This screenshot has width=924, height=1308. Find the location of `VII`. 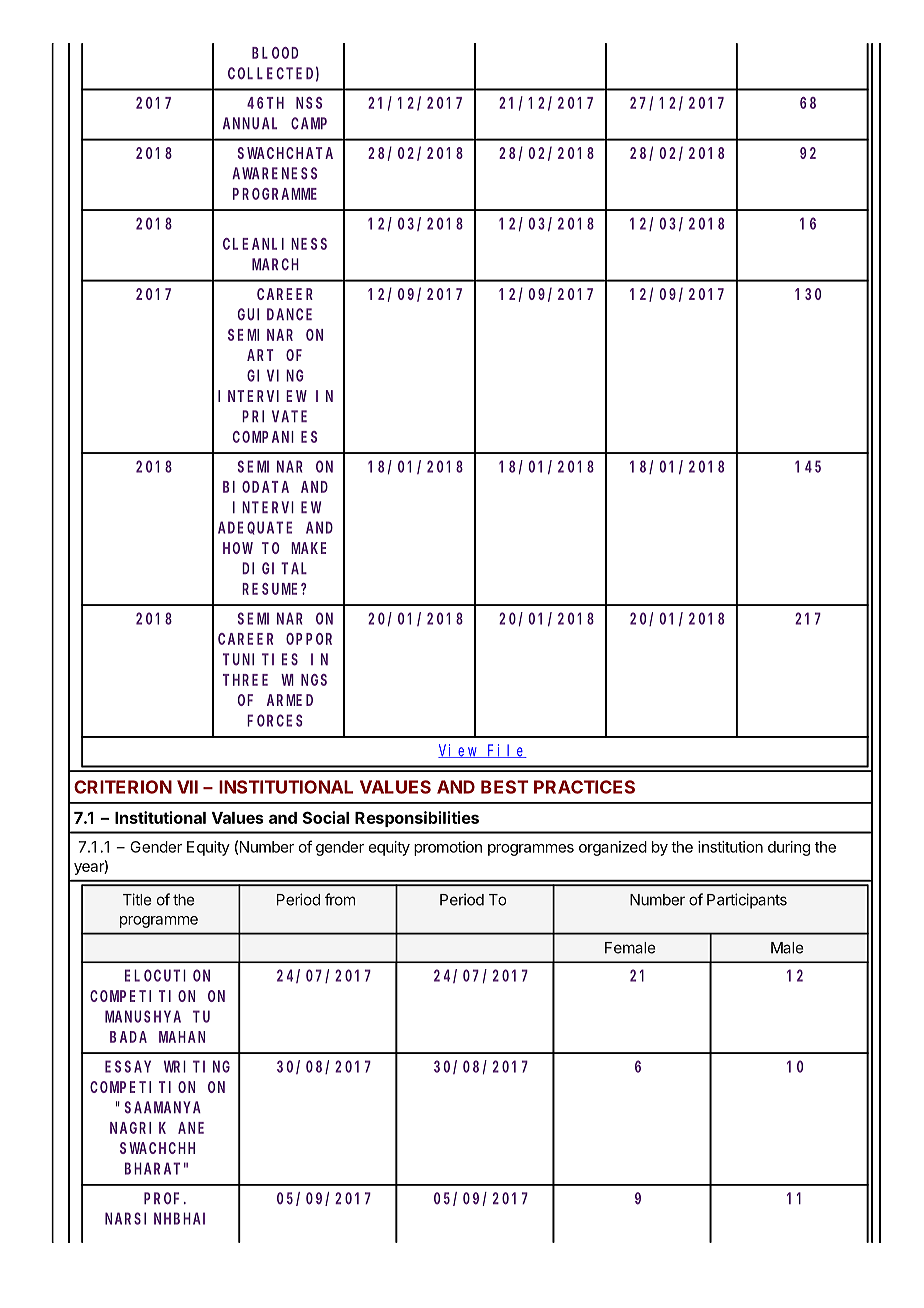

VII is located at coordinates (187, 787).
